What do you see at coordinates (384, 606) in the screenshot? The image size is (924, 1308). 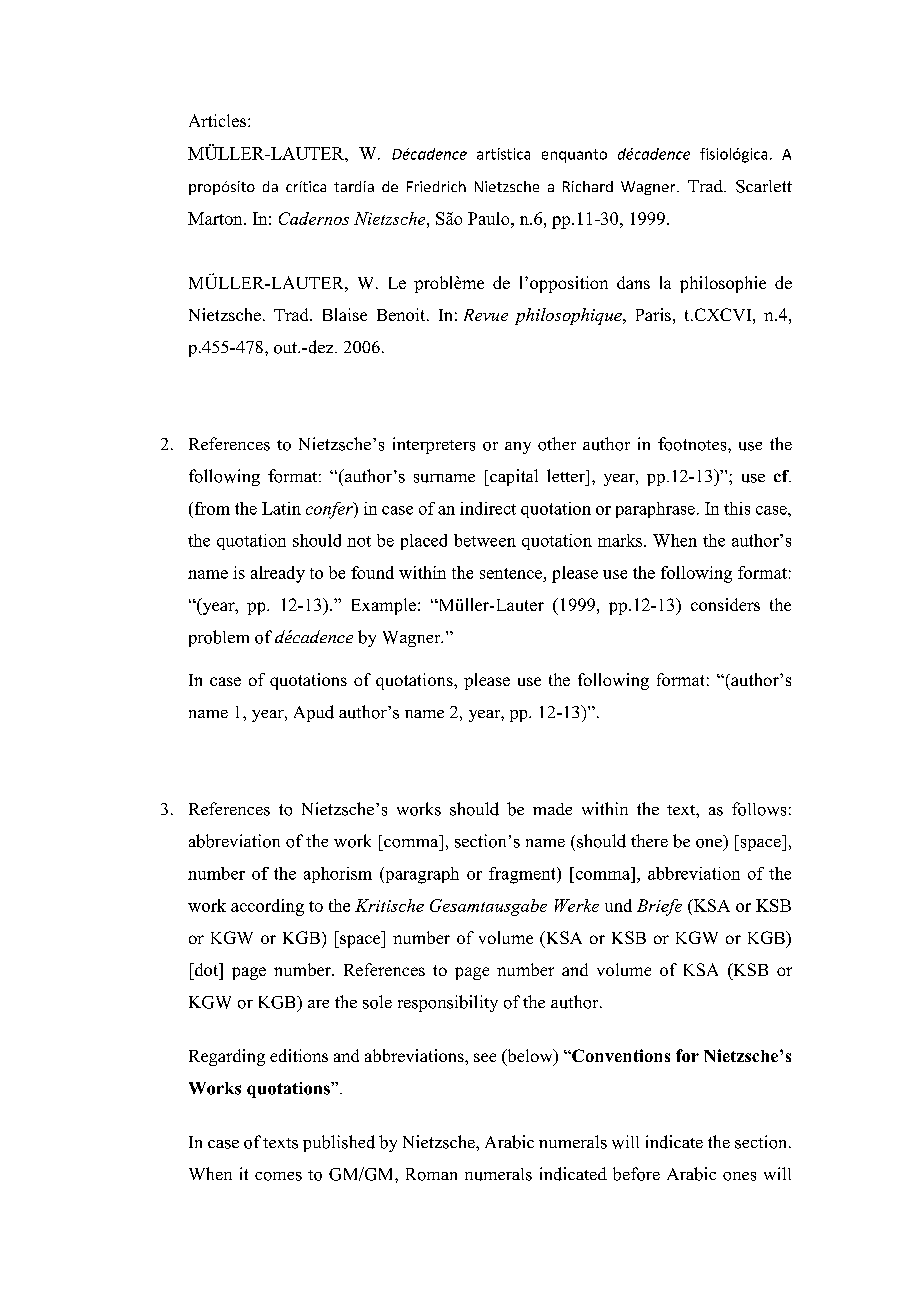 I see `Example` at bounding box center [384, 606].
